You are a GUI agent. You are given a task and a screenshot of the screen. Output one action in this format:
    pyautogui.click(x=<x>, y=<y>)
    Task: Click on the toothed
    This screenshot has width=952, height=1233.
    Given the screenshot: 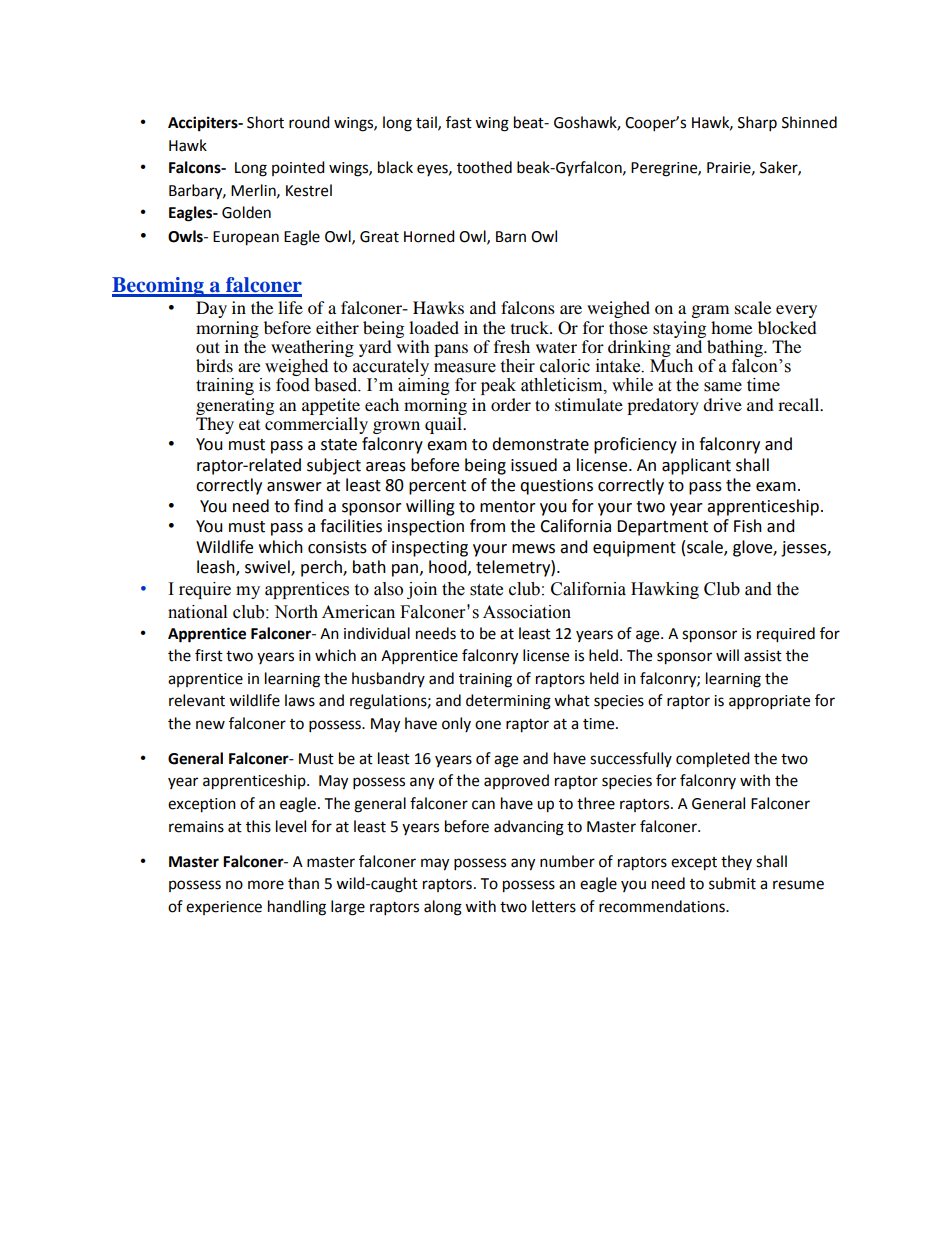 What is the action you would take?
    pyautogui.click(x=484, y=167)
